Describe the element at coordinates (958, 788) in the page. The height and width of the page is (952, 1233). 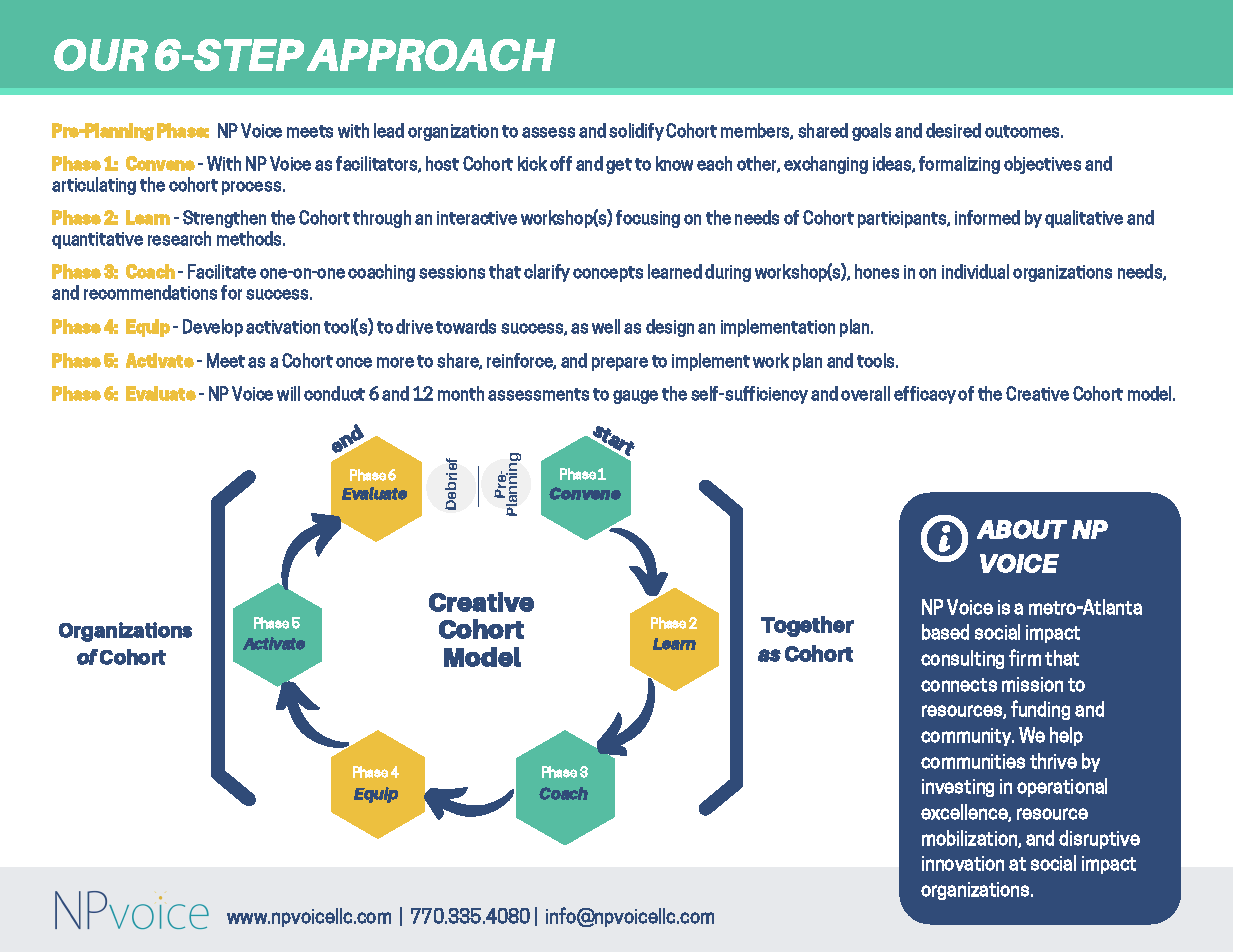
I see `investing` at that location.
